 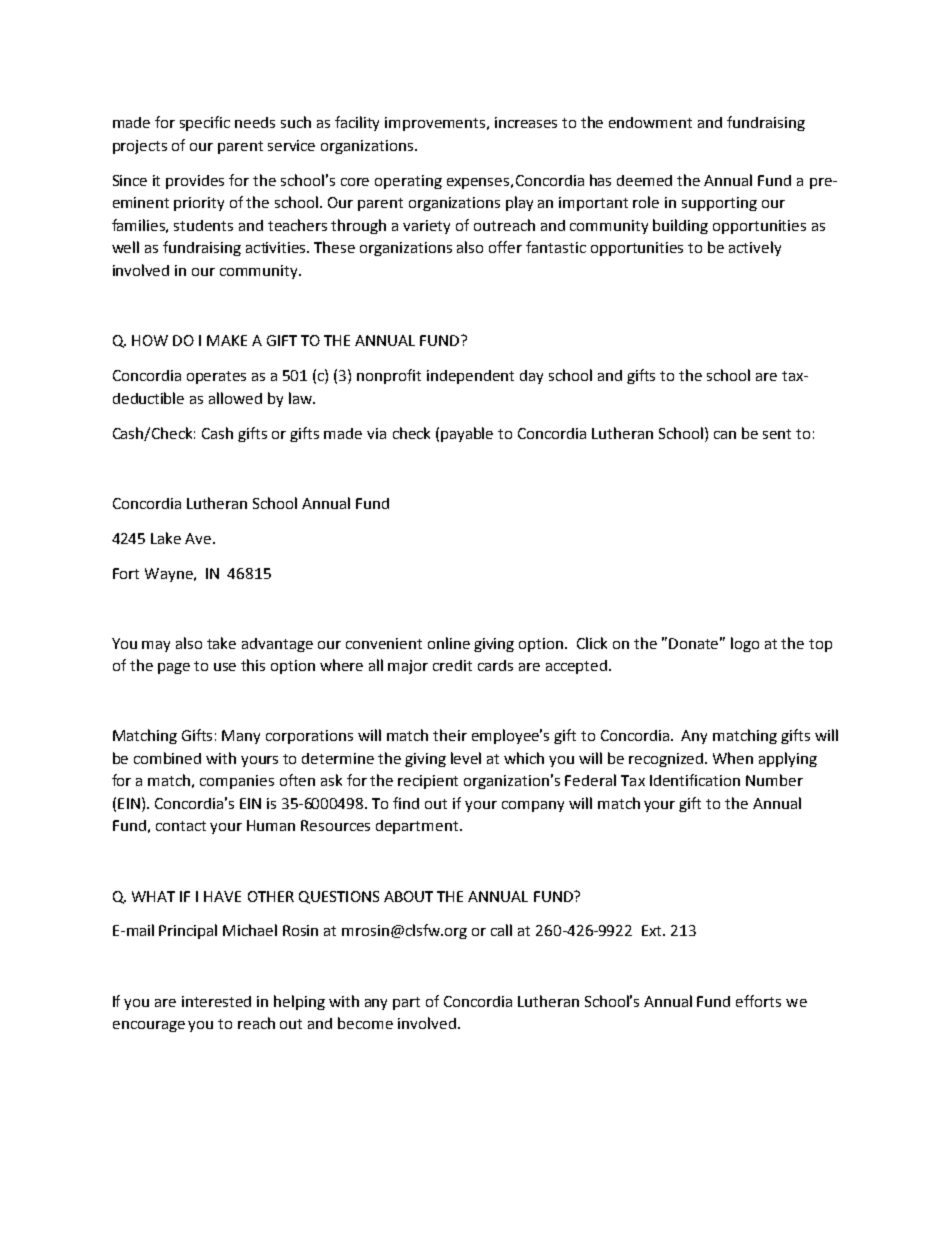 I want to click on supporting, so click(x=719, y=204).
